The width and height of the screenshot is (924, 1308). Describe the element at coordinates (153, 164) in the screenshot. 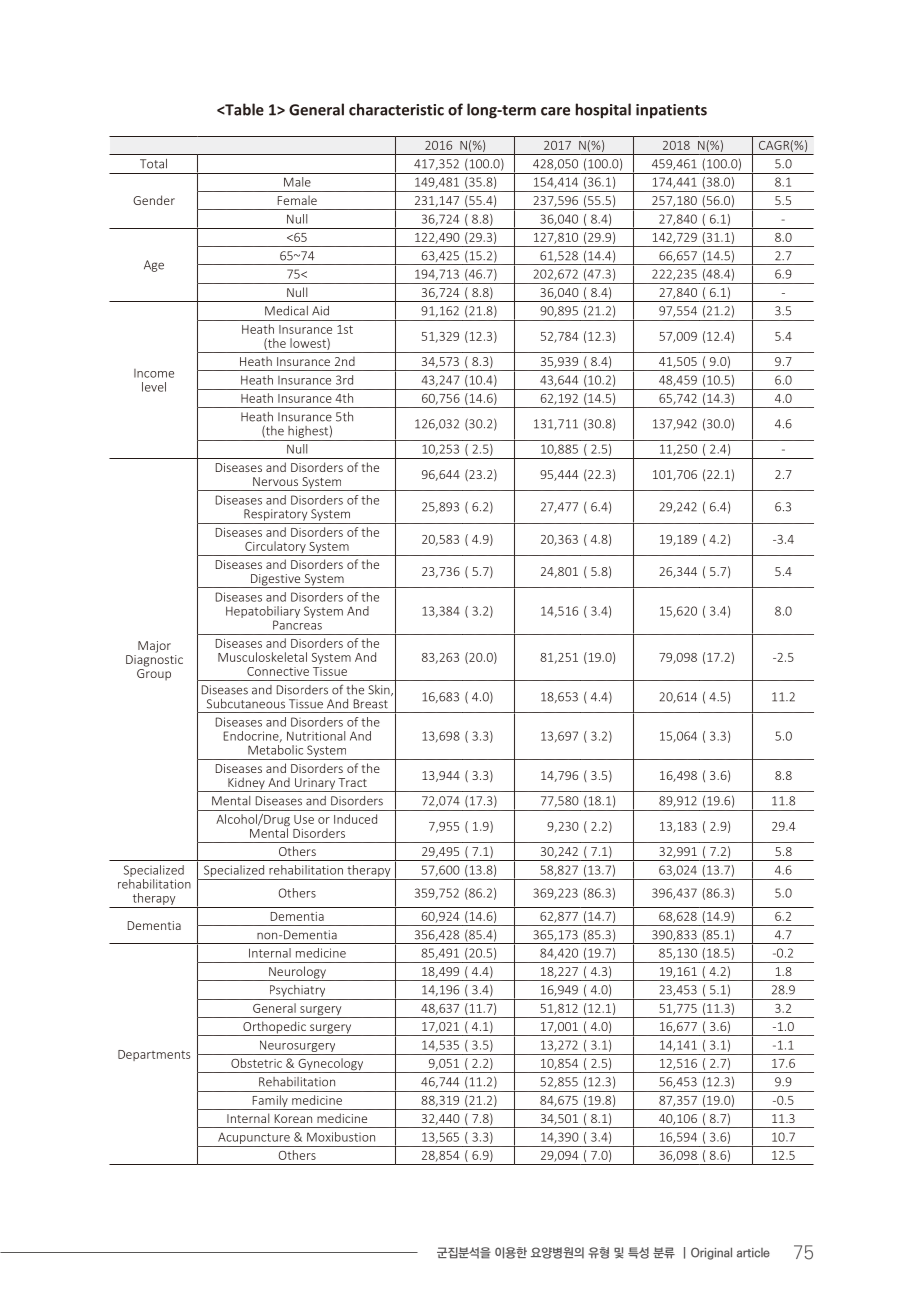

I see `Total` at that location.
